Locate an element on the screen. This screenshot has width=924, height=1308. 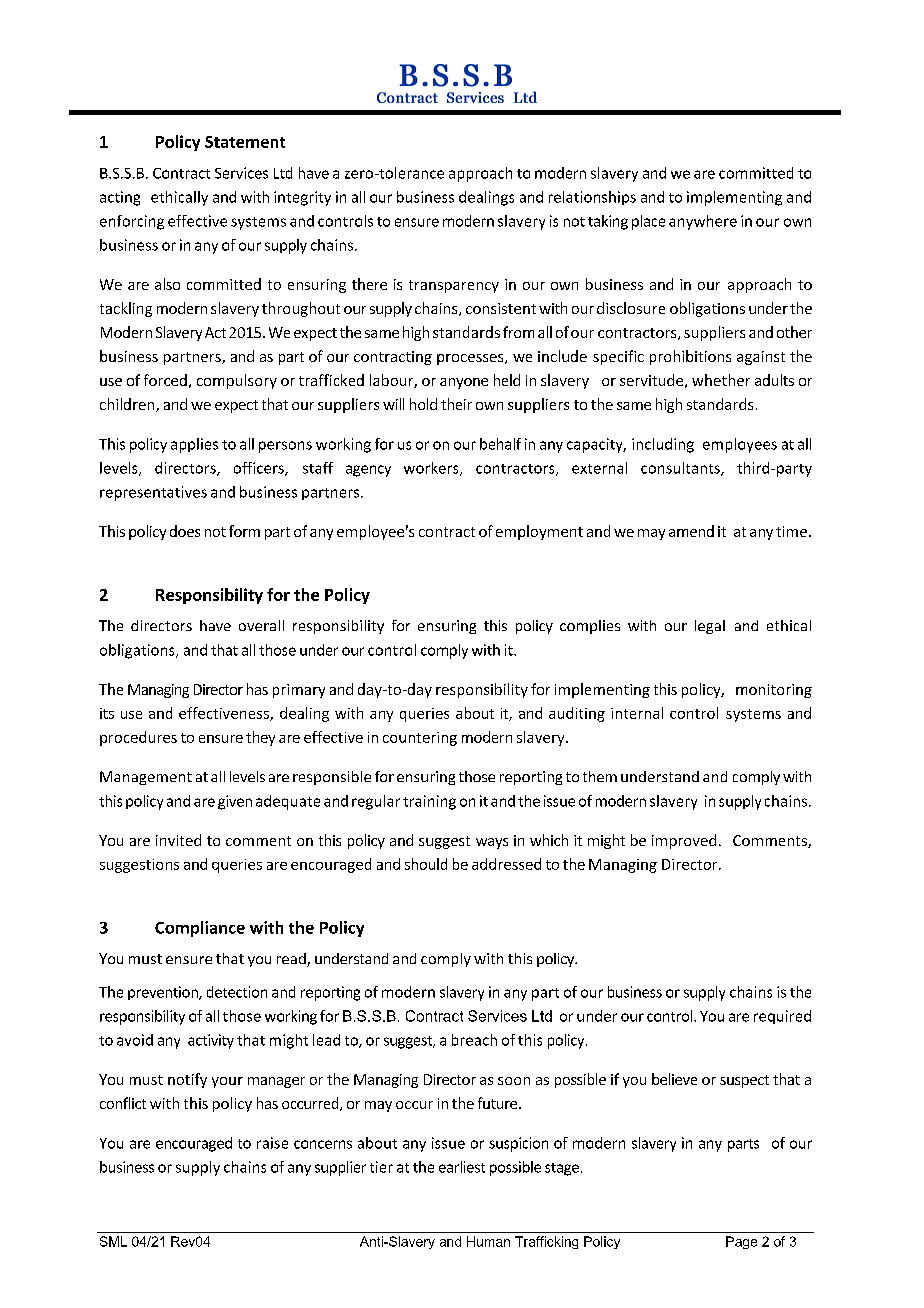
Statement is located at coordinates (245, 142).
